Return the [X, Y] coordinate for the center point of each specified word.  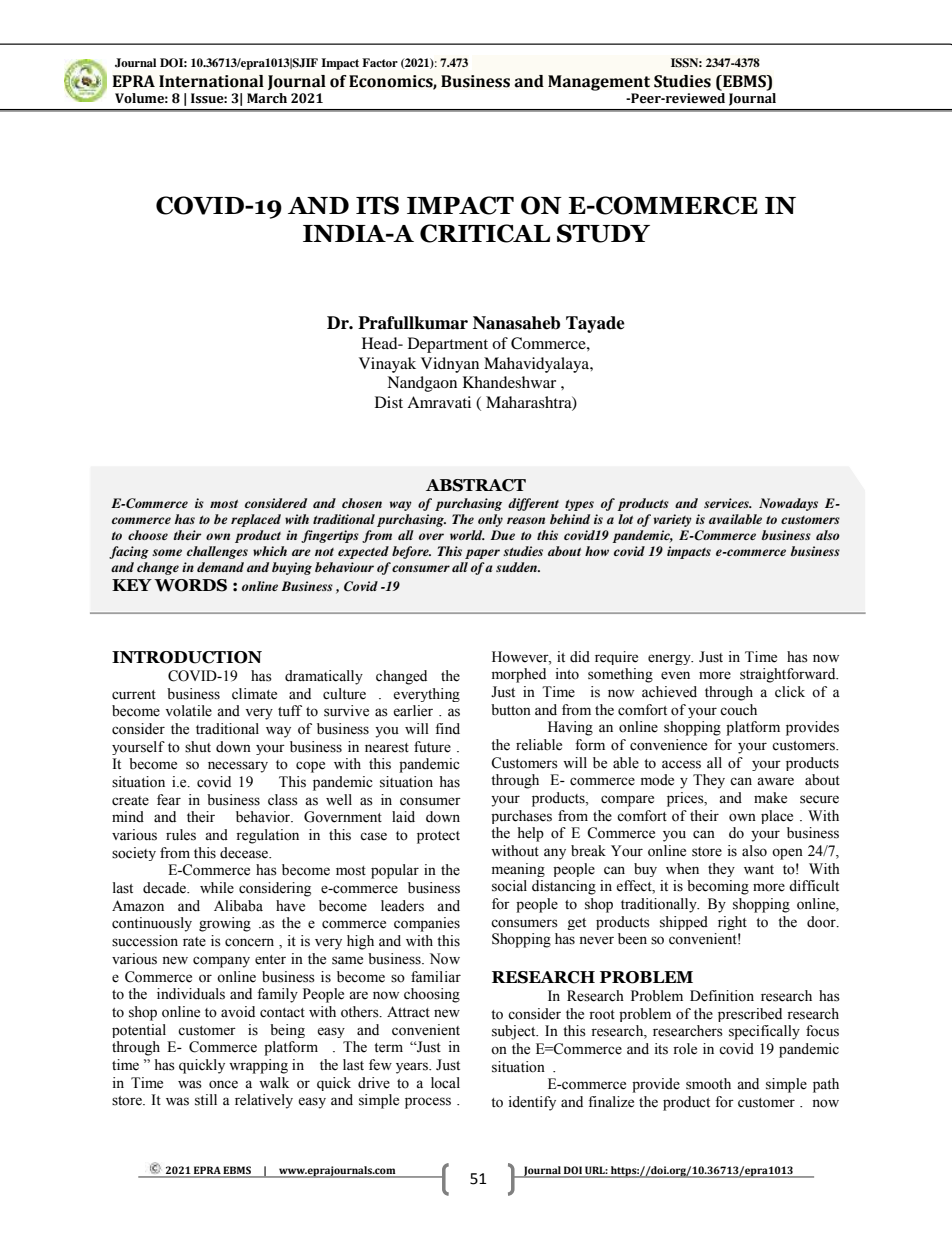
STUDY [603, 233]
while [217, 888]
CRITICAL [485, 233]
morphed [519, 675]
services [727, 503]
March [267, 98]
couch [738, 710]
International [211, 81]
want [759, 869]
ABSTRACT [476, 485]
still [206, 1100]
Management [599, 83]
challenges [217, 552]
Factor [380, 62]
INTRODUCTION [187, 657]
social [509, 886]
